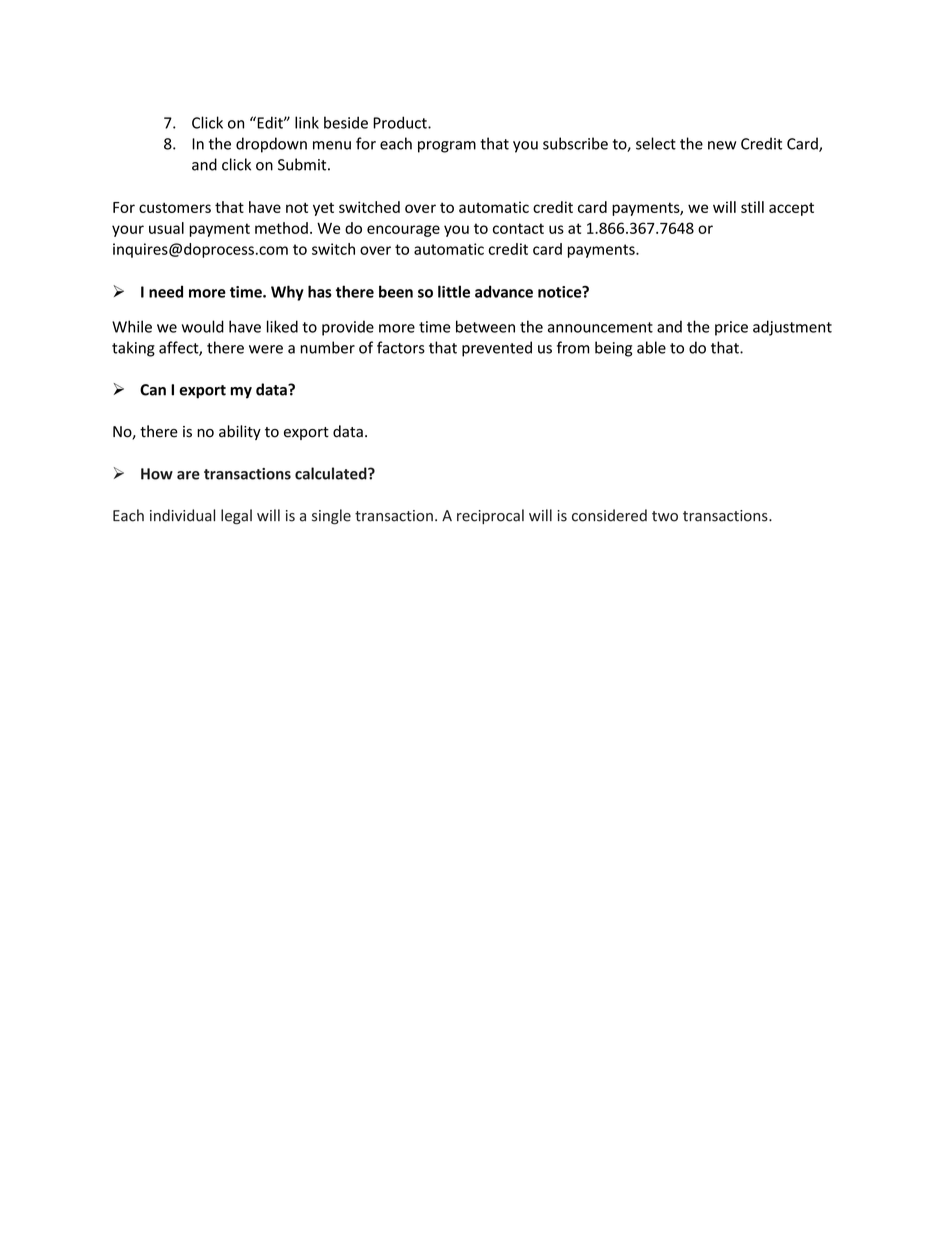  What do you see at coordinates (722, 145) in the screenshot?
I see `new` at bounding box center [722, 145].
